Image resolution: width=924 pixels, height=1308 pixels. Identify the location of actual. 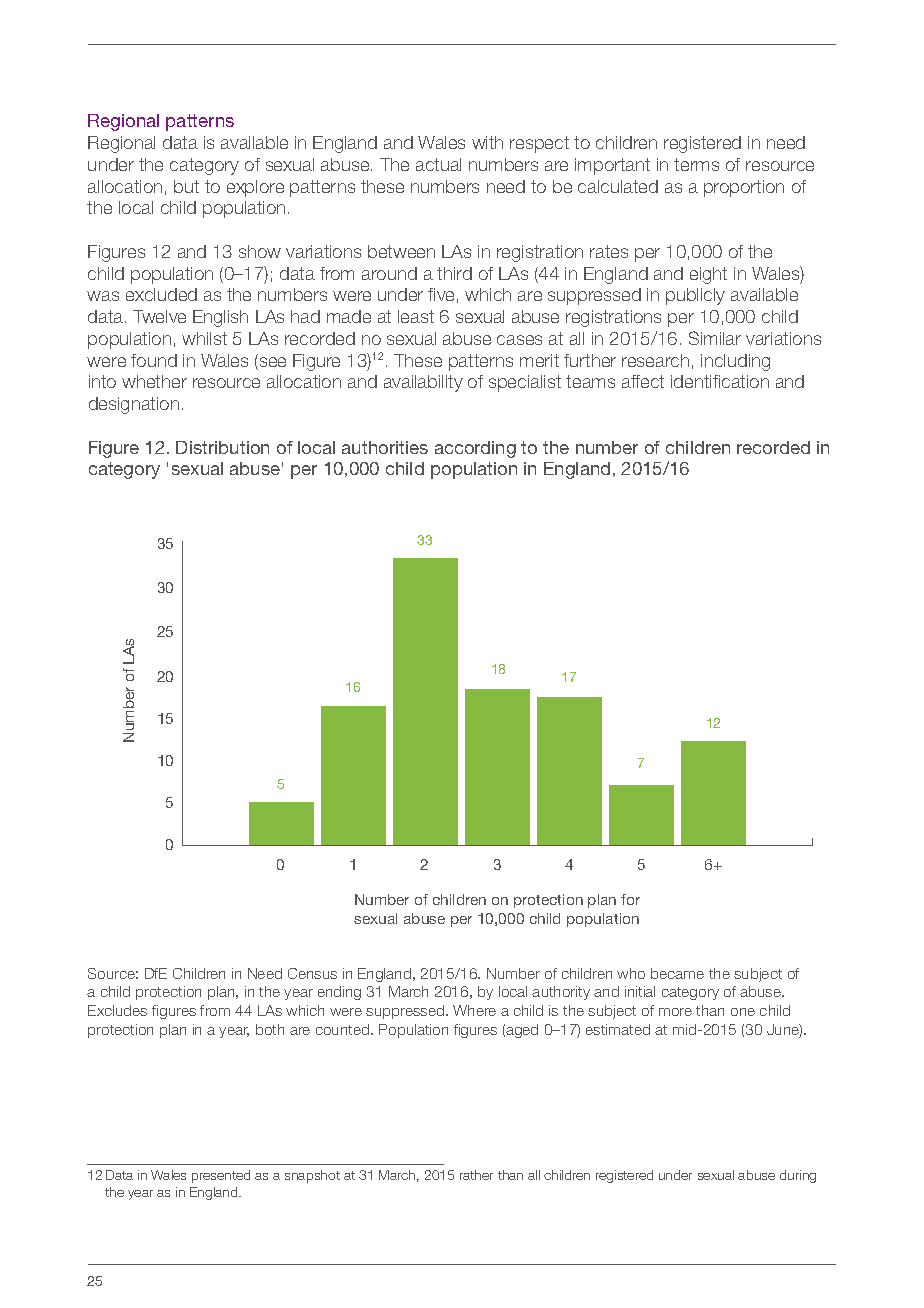
(438, 164).
